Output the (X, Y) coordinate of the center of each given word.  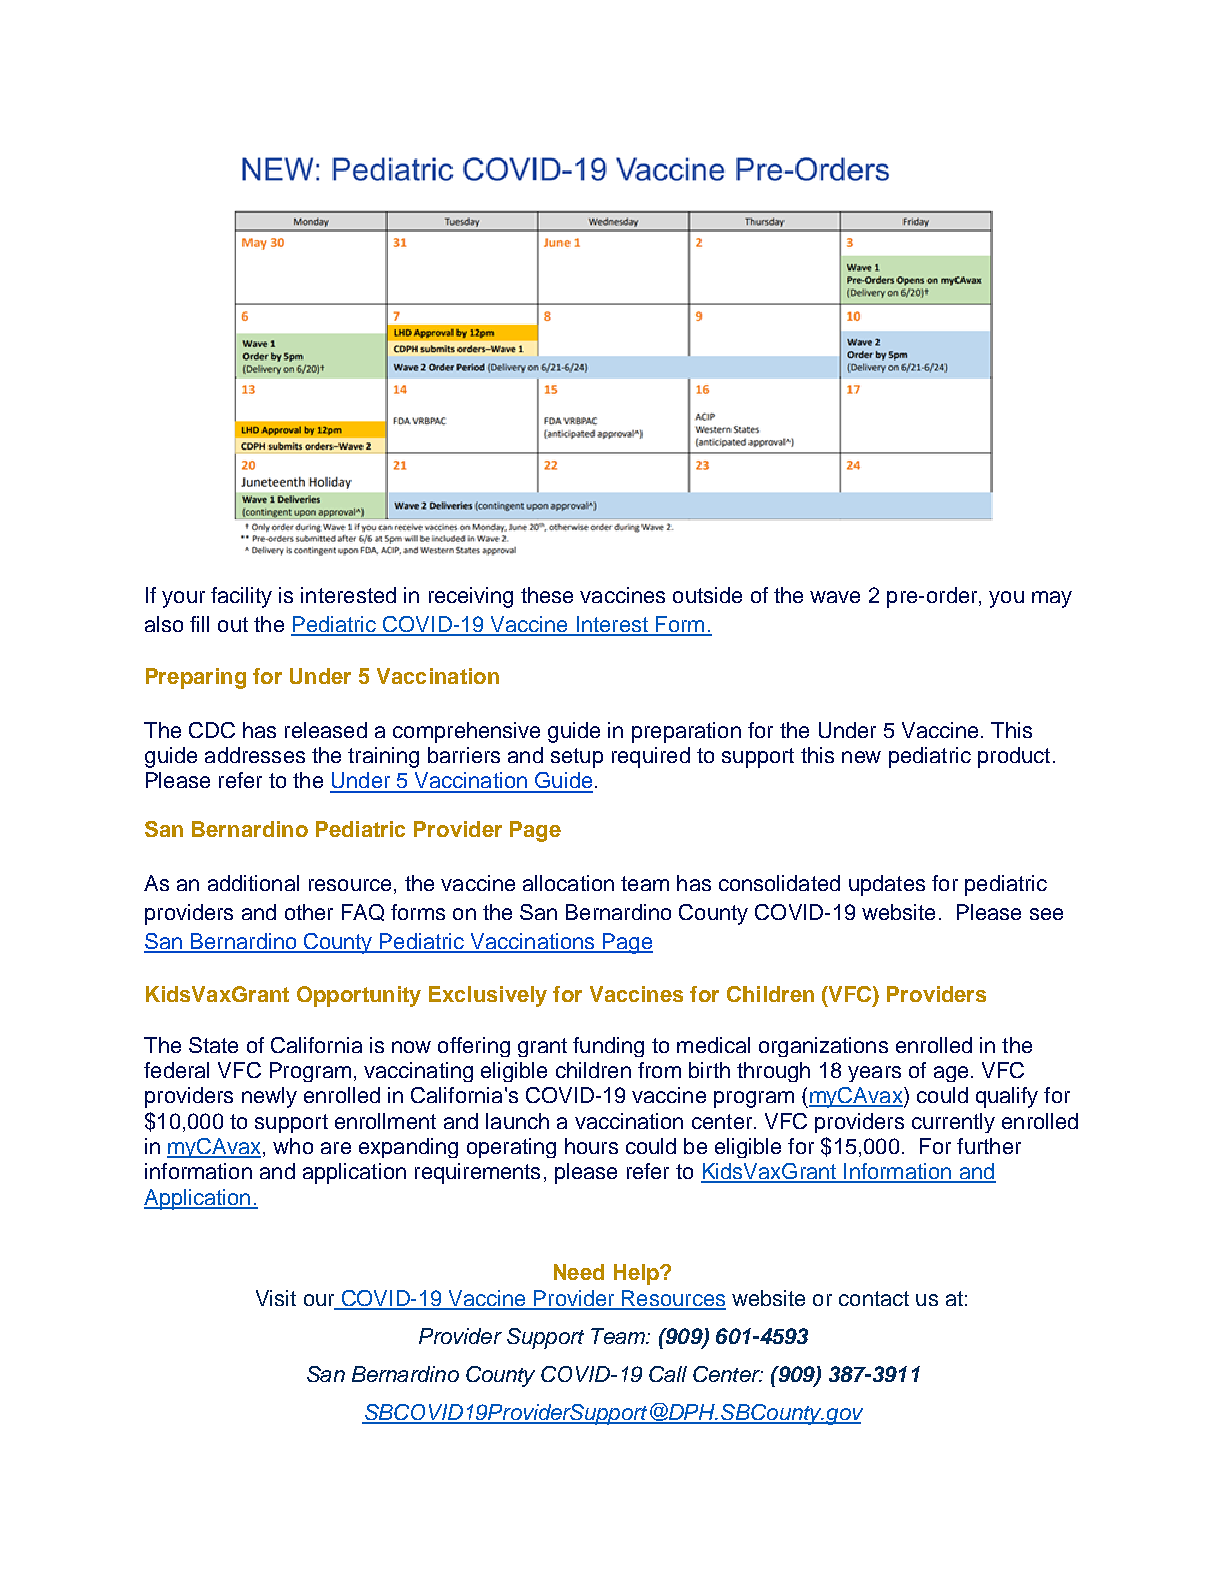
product (1014, 757)
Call (668, 1374)
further (989, 1146)
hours (591, 1146)
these (547, 595)
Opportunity (359, 996)
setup (577, 758)
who (293, 1146)
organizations (823, 1047)
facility (241, 597)
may (1052, 599)
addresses (255, 755)
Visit (276, 1298)
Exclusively (488, 996)
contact (874, 1298)
